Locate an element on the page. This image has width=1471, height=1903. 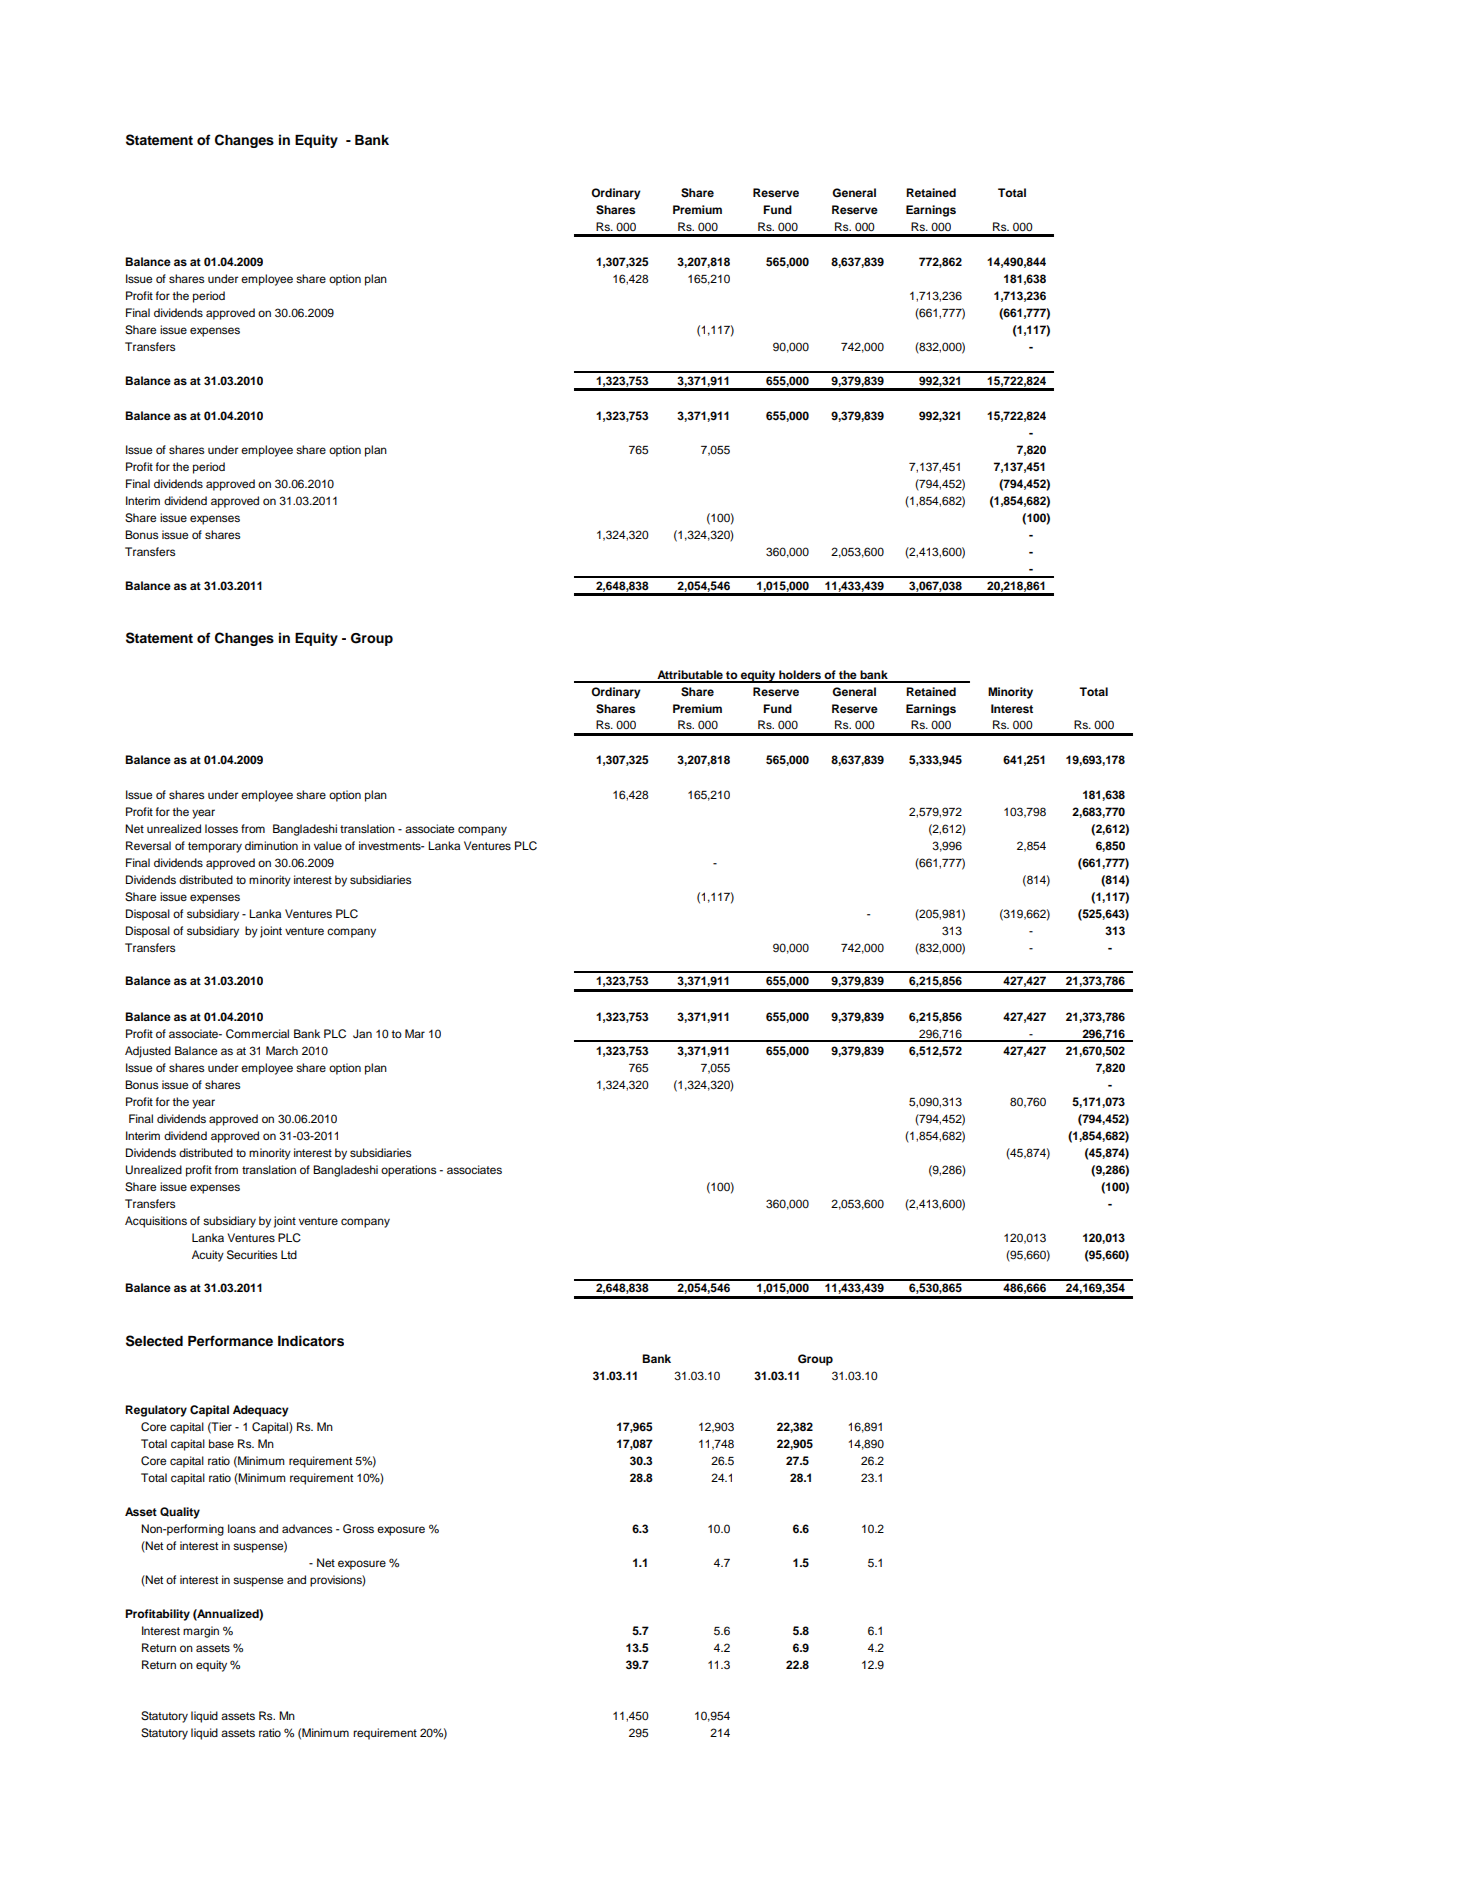
Acquisitions is located at coordinates (156, 1222).
